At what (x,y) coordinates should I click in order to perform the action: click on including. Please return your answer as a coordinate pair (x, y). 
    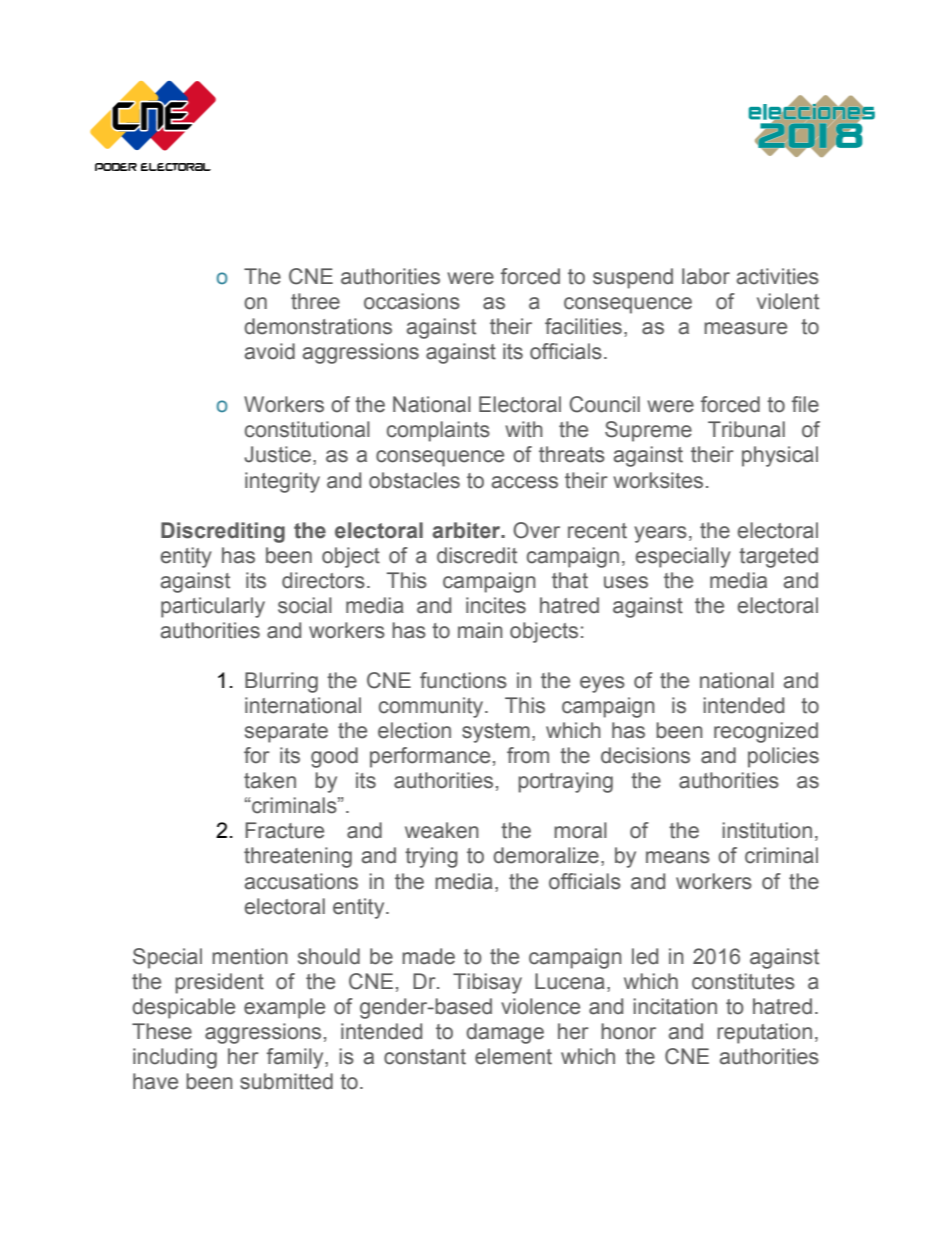
    Looking at the image, I should click on (175, 1058).
